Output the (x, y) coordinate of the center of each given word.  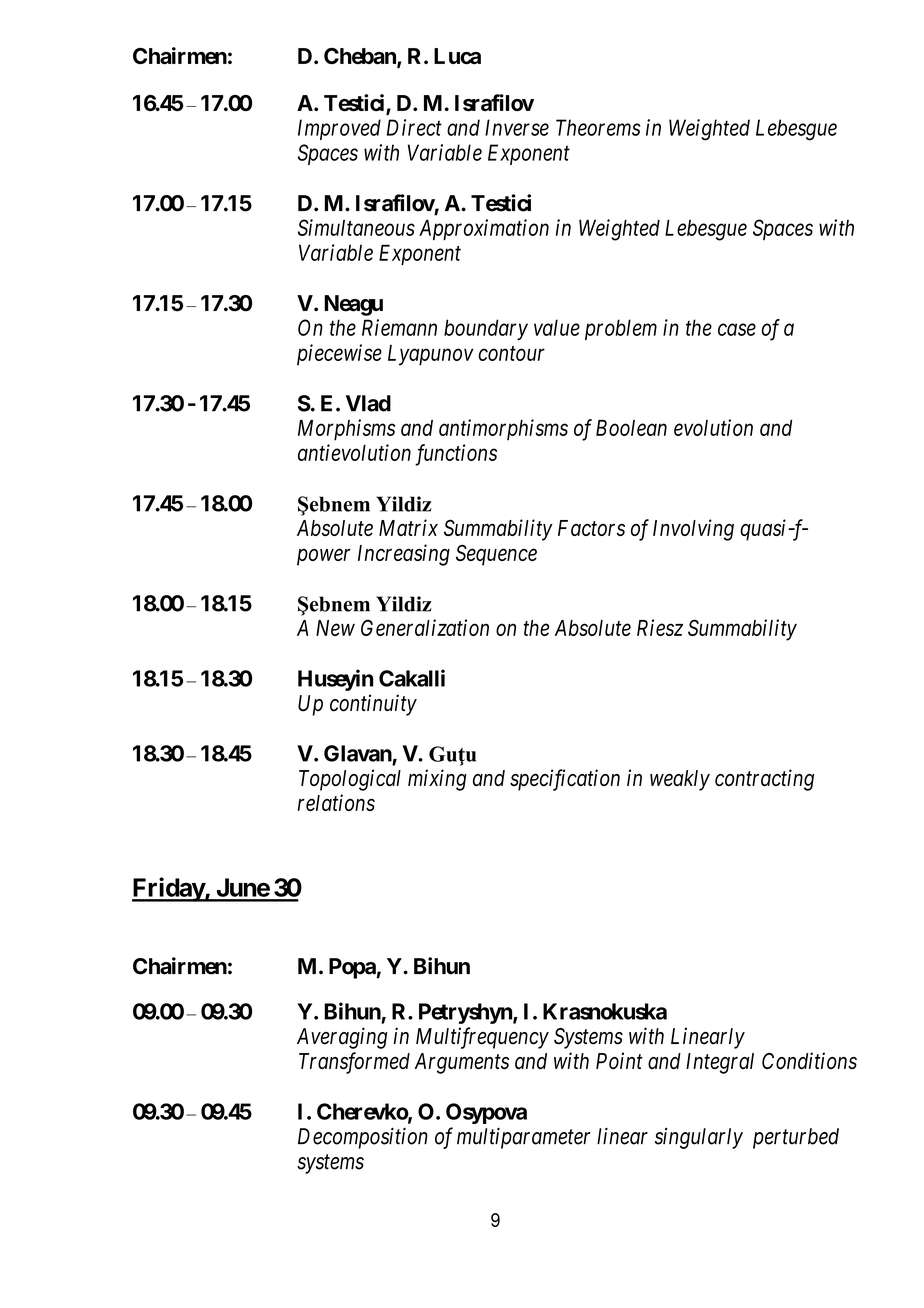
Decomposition (363, 1138)
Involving (693, 530)
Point (619, 1060)
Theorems (598, 127)
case (737, 329)
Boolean (631, 428)
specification (565, 780)
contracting (764, 780)
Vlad (368, 403)
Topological (350, 780)
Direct (414, 127)
